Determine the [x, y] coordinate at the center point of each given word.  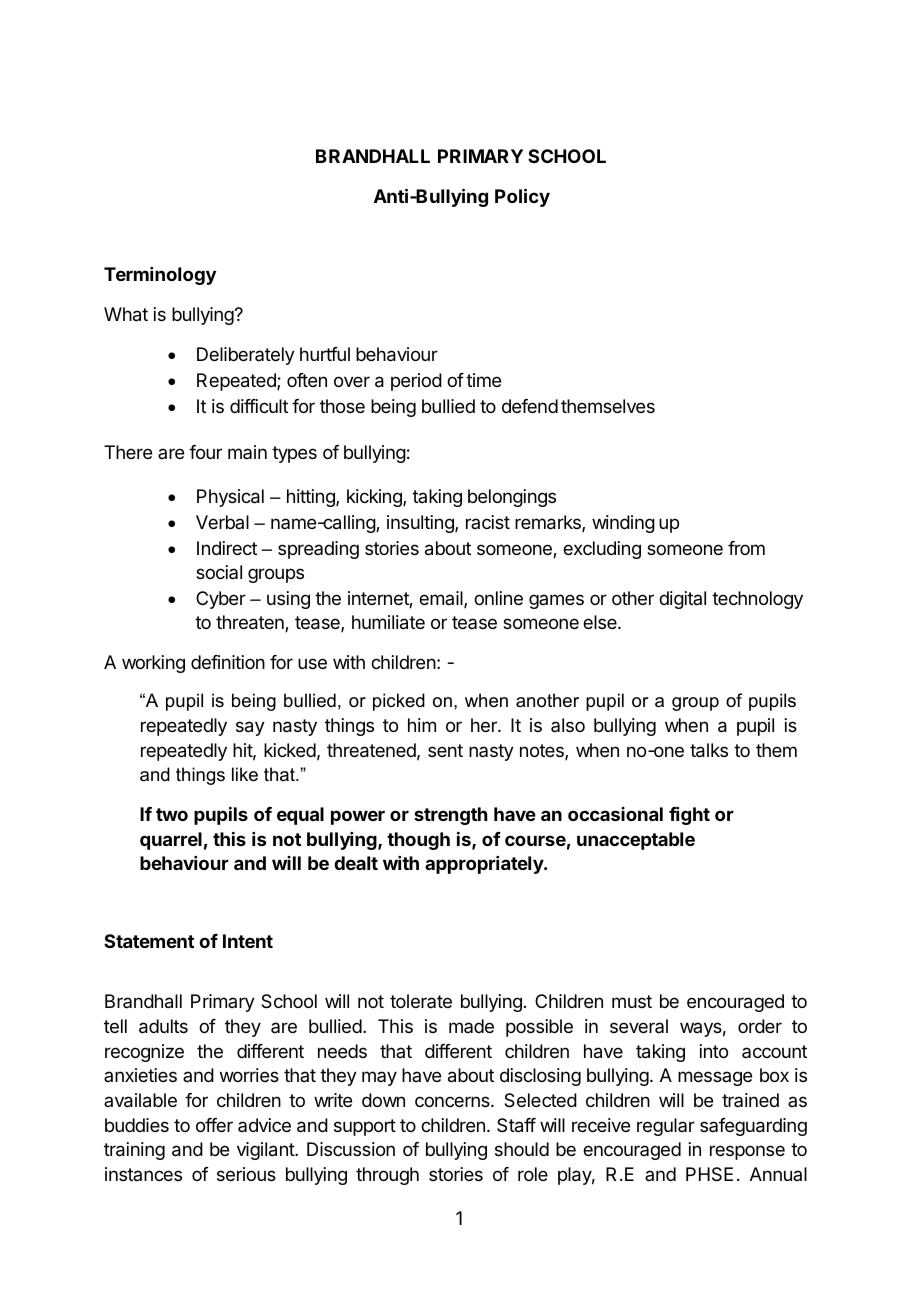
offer [214, 1125]
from [746, 548]
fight [689, 816]
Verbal [222, 522]
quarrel [171, 841]
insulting [421, 524]
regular [666, 1127]
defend [530, 406]
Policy [522, 197]
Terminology [160, 276]
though [418, 841]
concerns [453, 1101]
